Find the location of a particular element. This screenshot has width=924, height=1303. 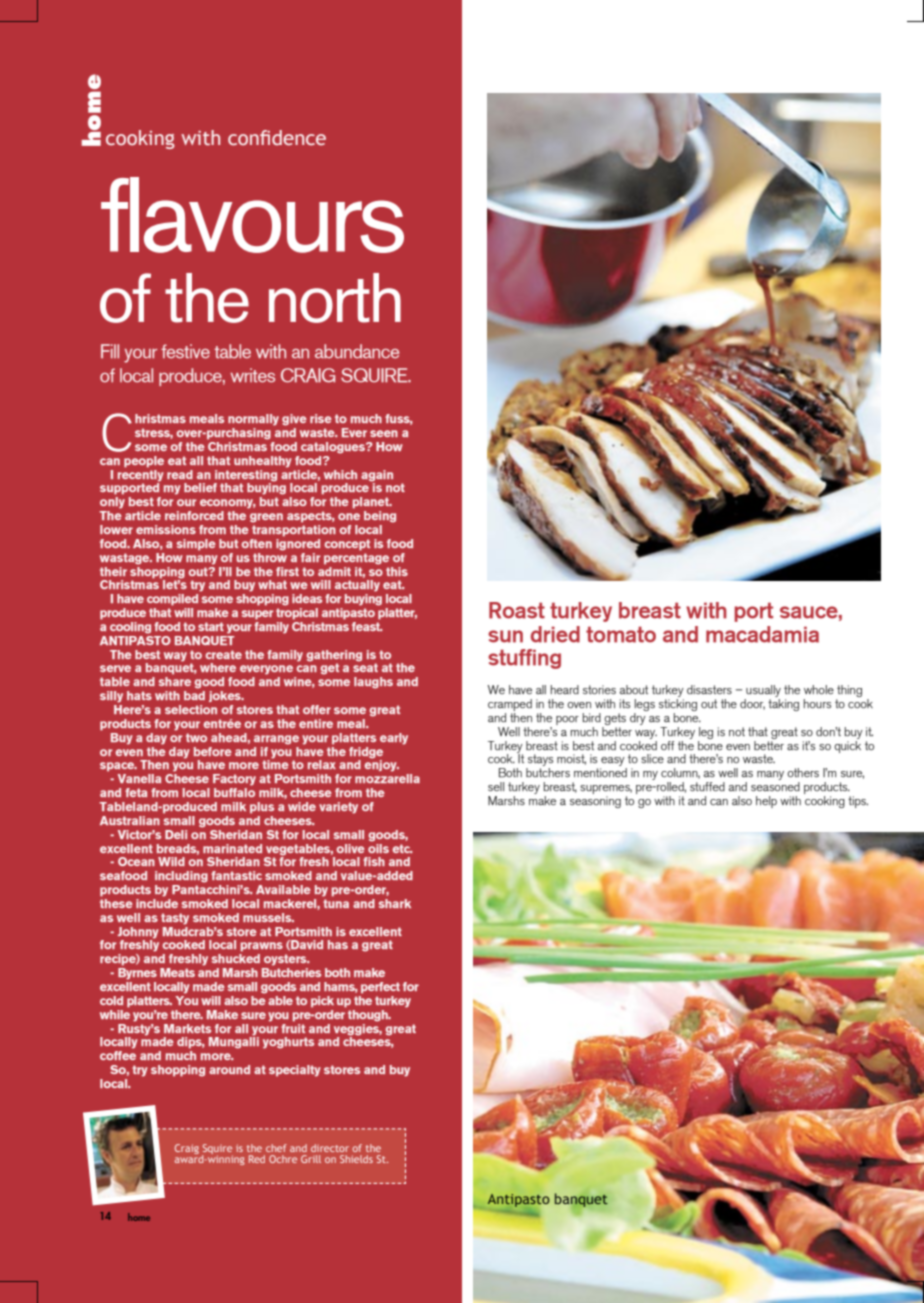

Deli is located at coordinates (176, 834).
